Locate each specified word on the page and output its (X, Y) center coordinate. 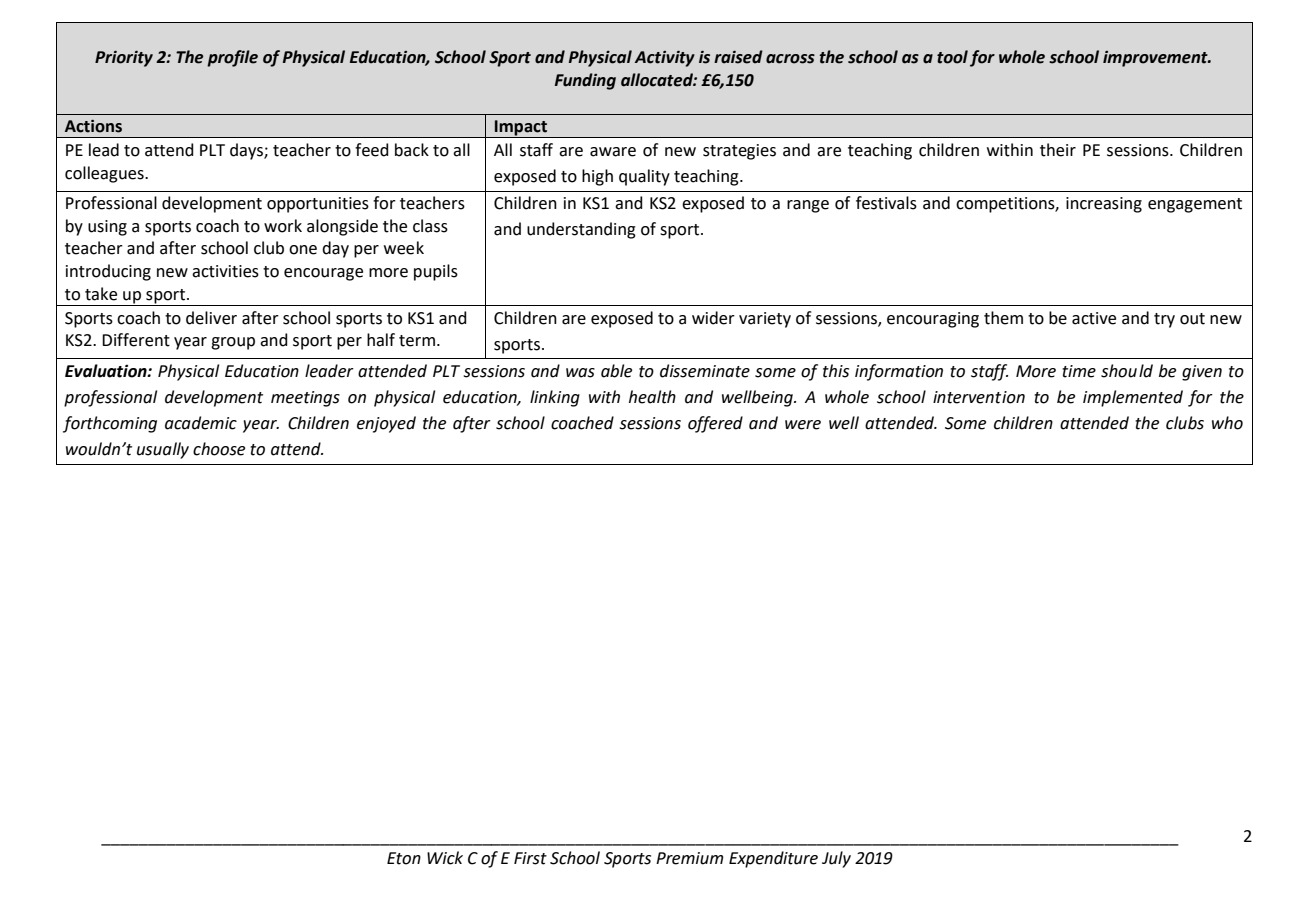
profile (232, 58)
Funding (585, 81)
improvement (1156, 59)
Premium (690, 858)
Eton (404, 858)
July (836, 859)
